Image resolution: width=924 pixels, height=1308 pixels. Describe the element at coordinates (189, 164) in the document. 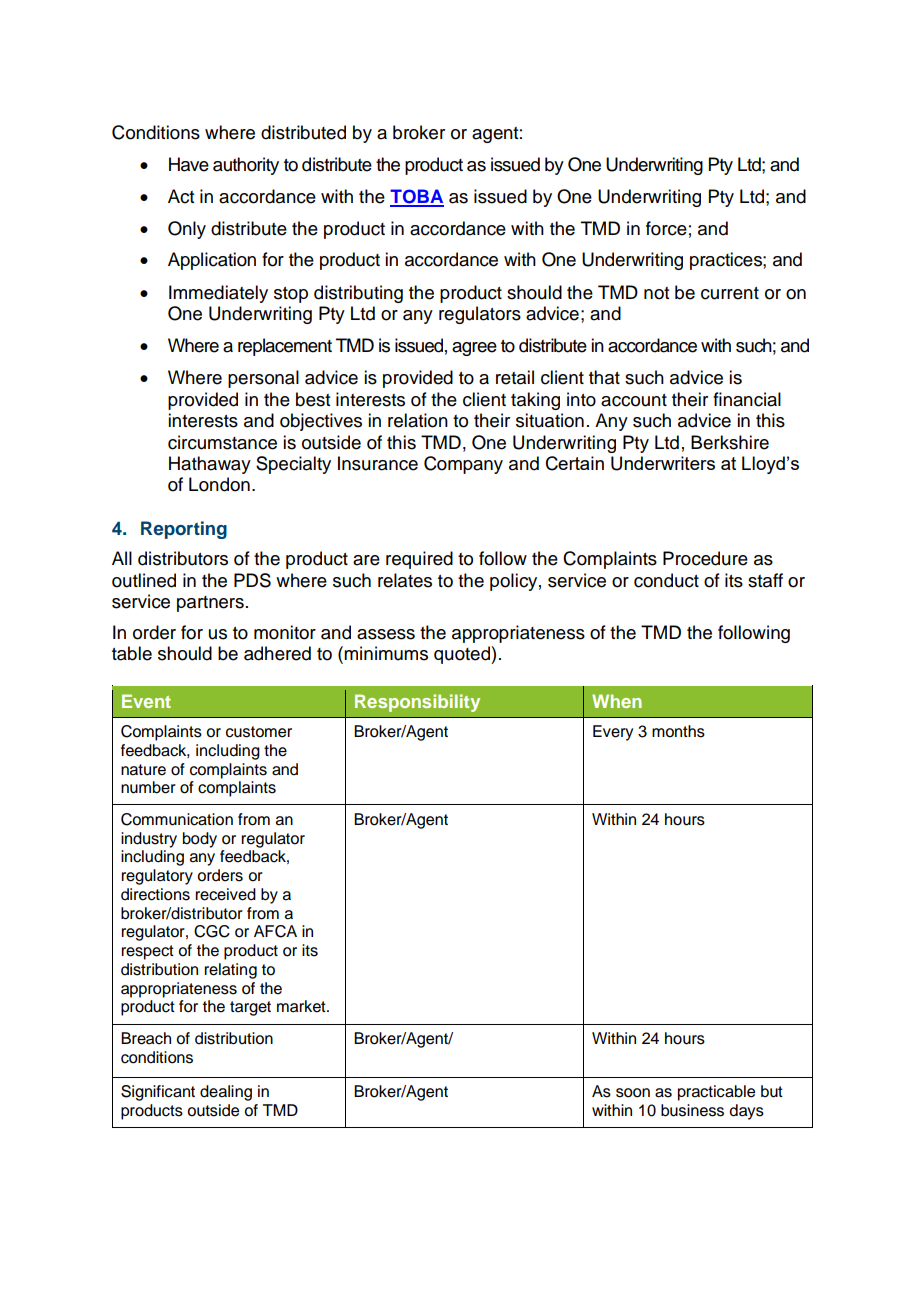

I see `Have` at that location.
